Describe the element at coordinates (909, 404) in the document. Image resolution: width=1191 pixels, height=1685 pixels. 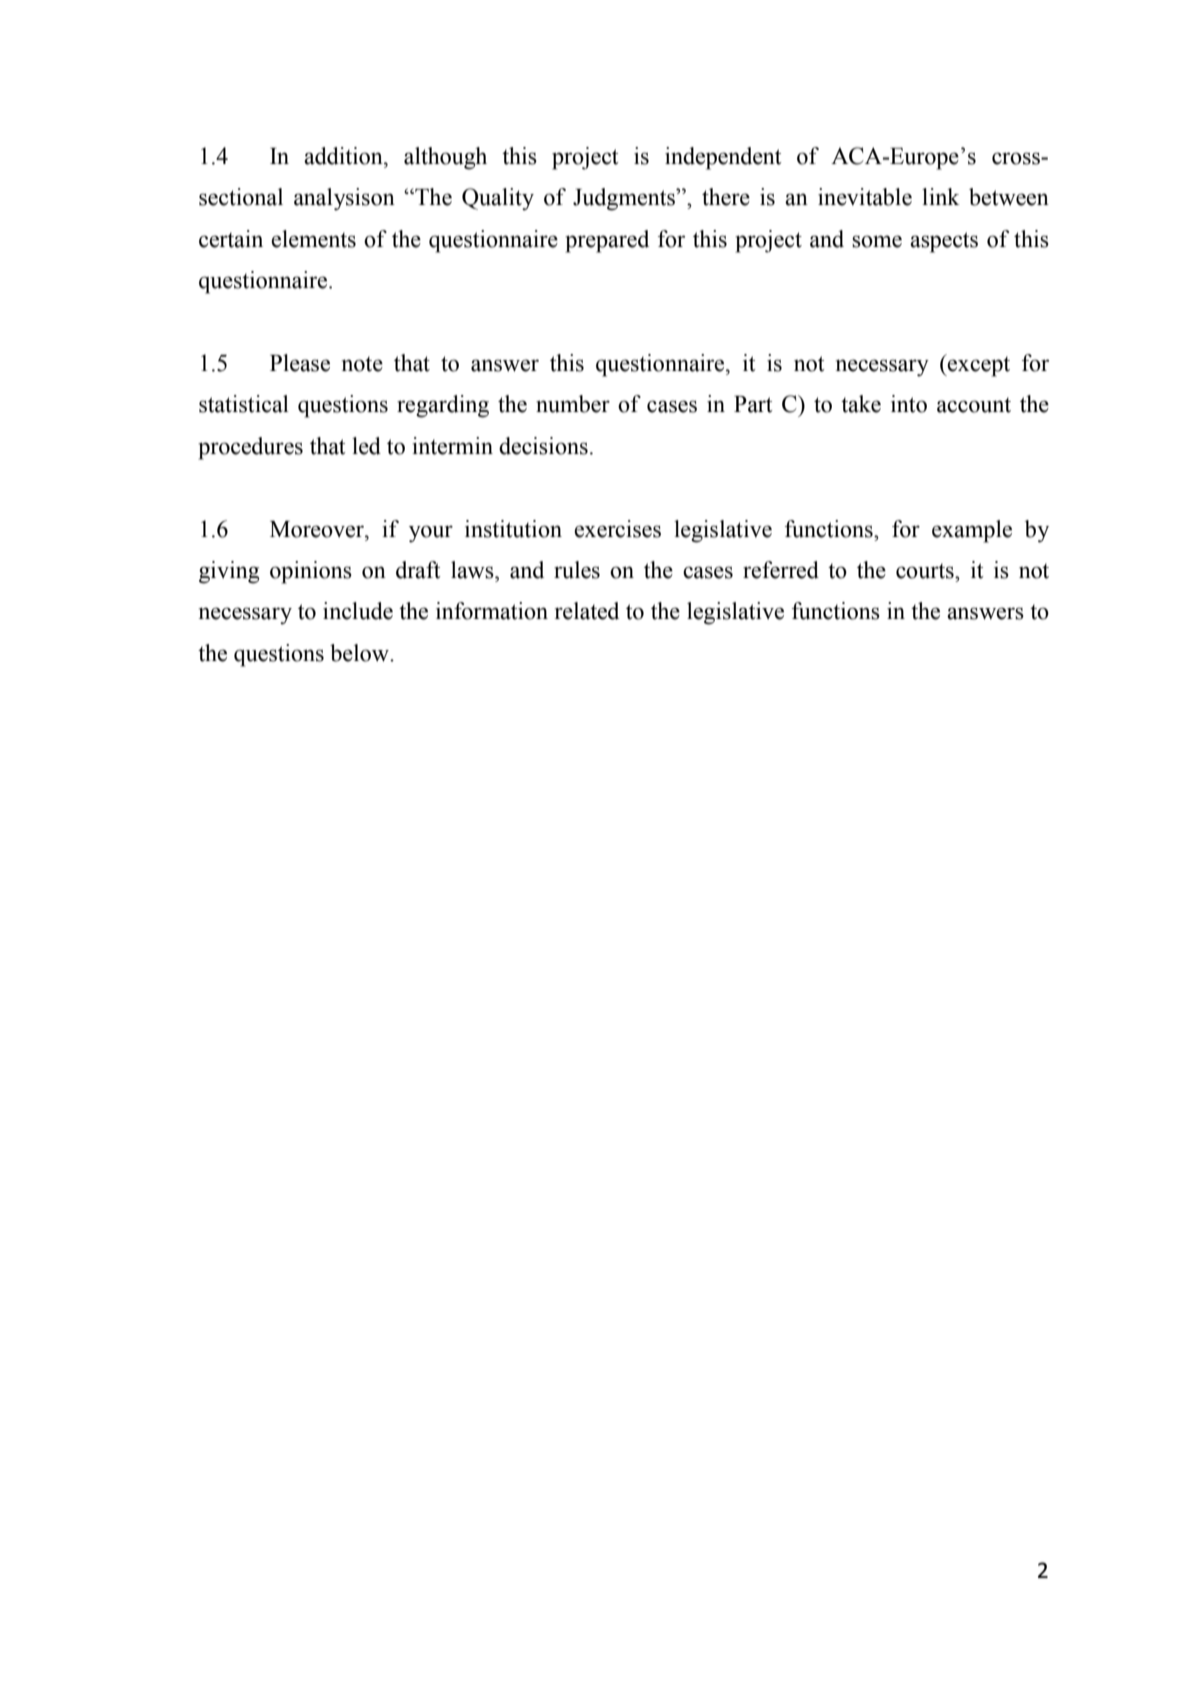
I see `into` at that location.
